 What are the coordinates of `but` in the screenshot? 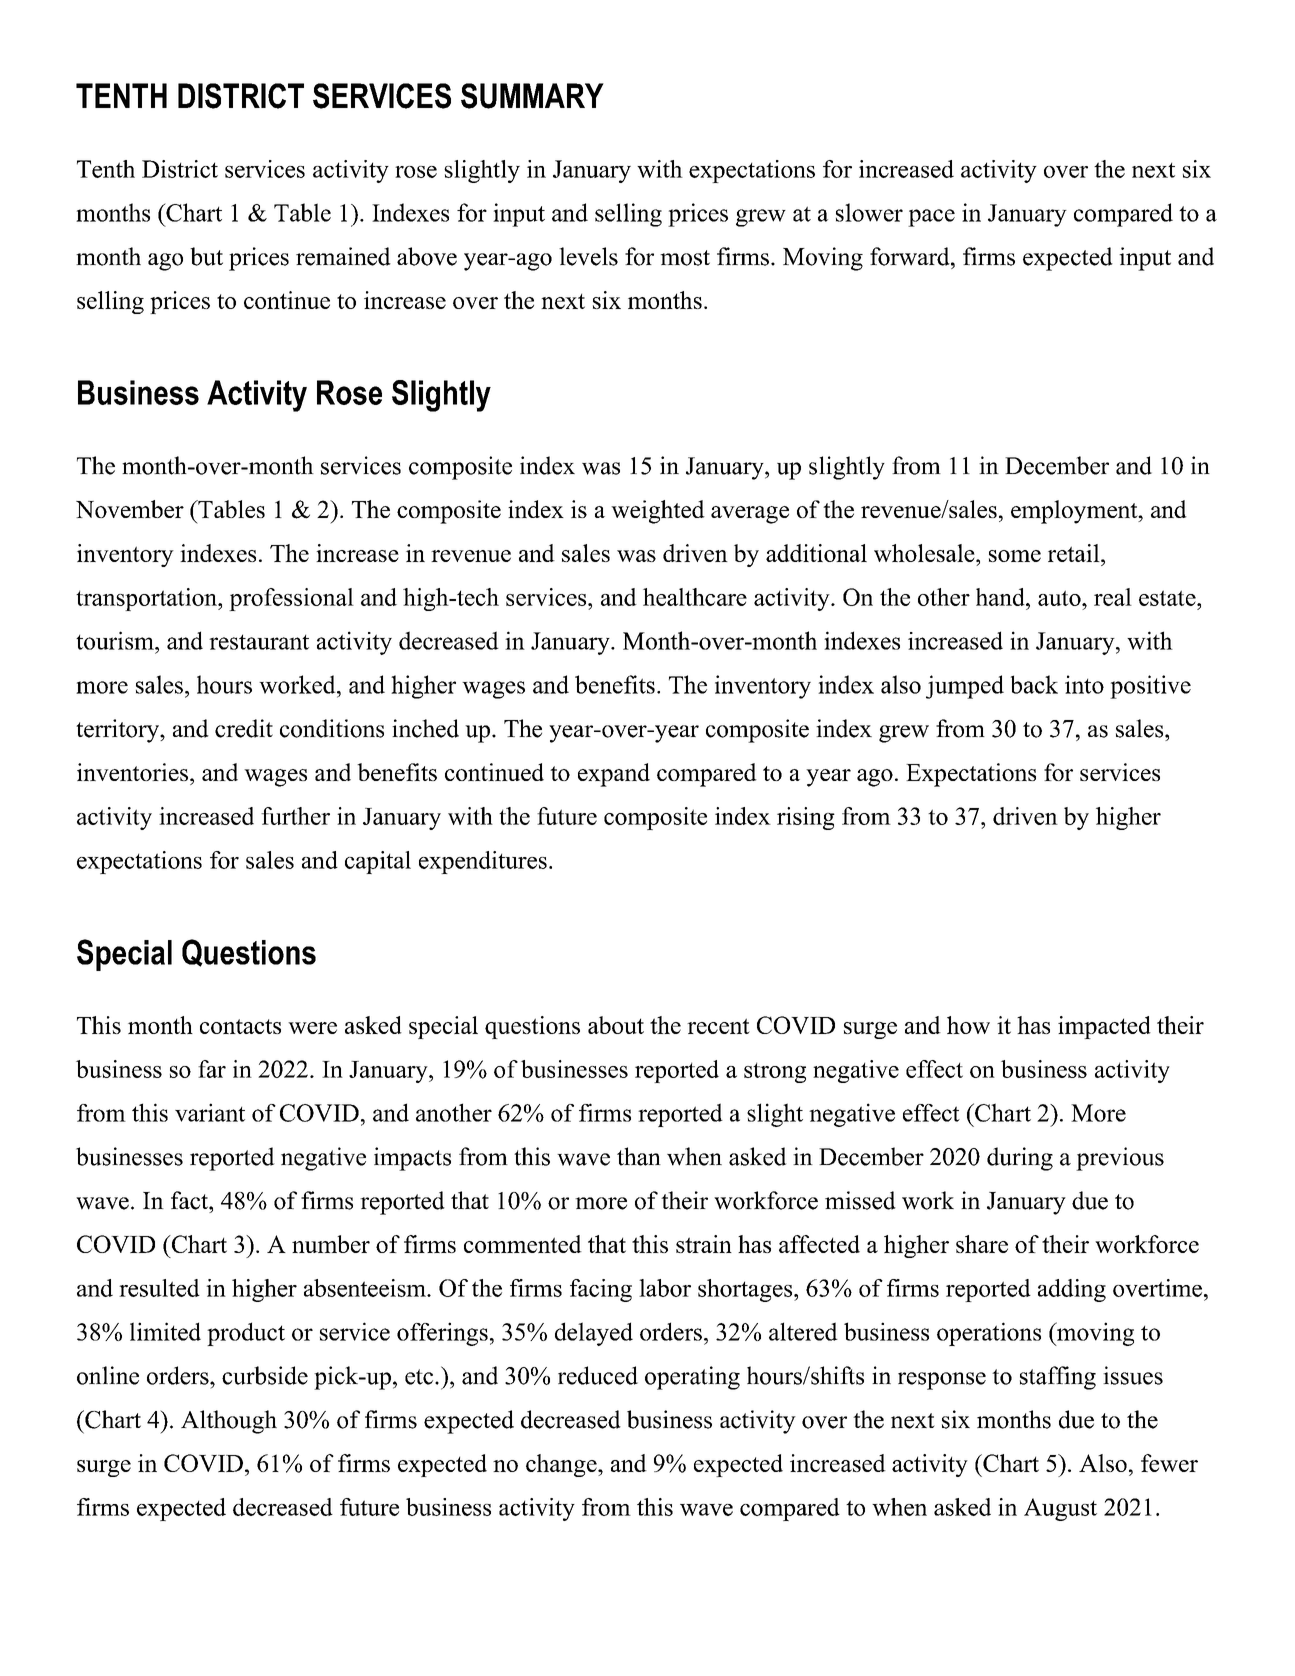 It's located at (206, 256).
